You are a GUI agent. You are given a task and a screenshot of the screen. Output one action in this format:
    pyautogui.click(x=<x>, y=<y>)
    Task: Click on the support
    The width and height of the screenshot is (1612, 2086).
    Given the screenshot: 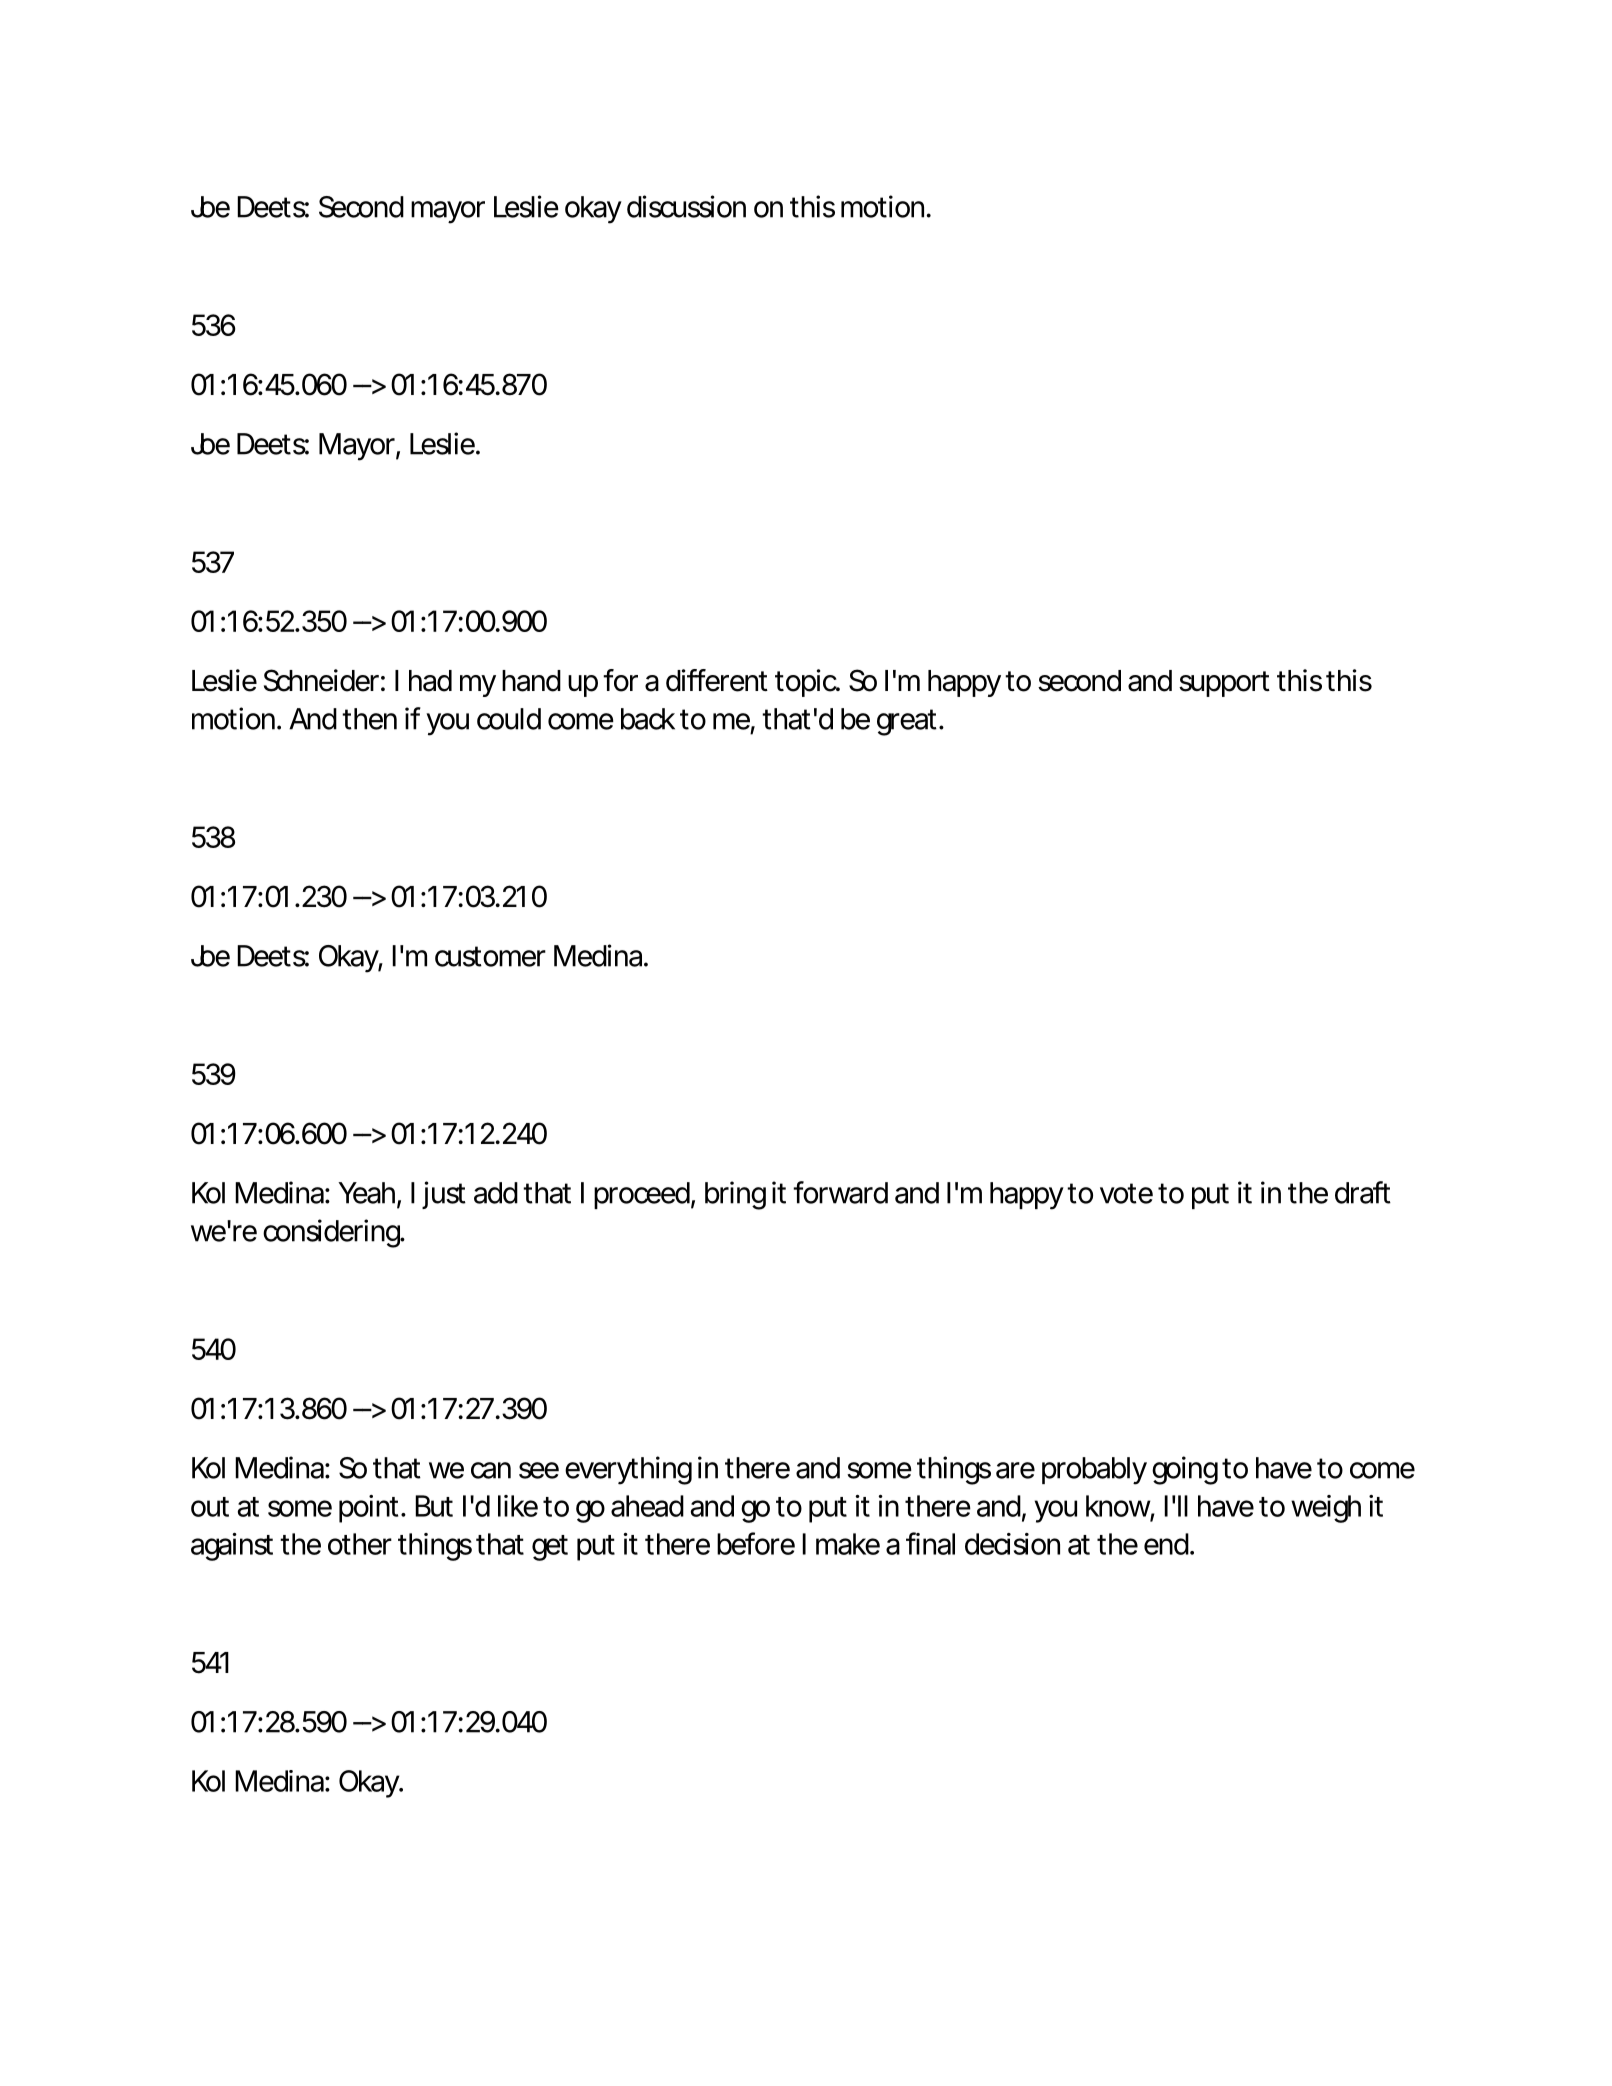 What is the action you would take?
    pyautogui.click(x=1224, y=684)
